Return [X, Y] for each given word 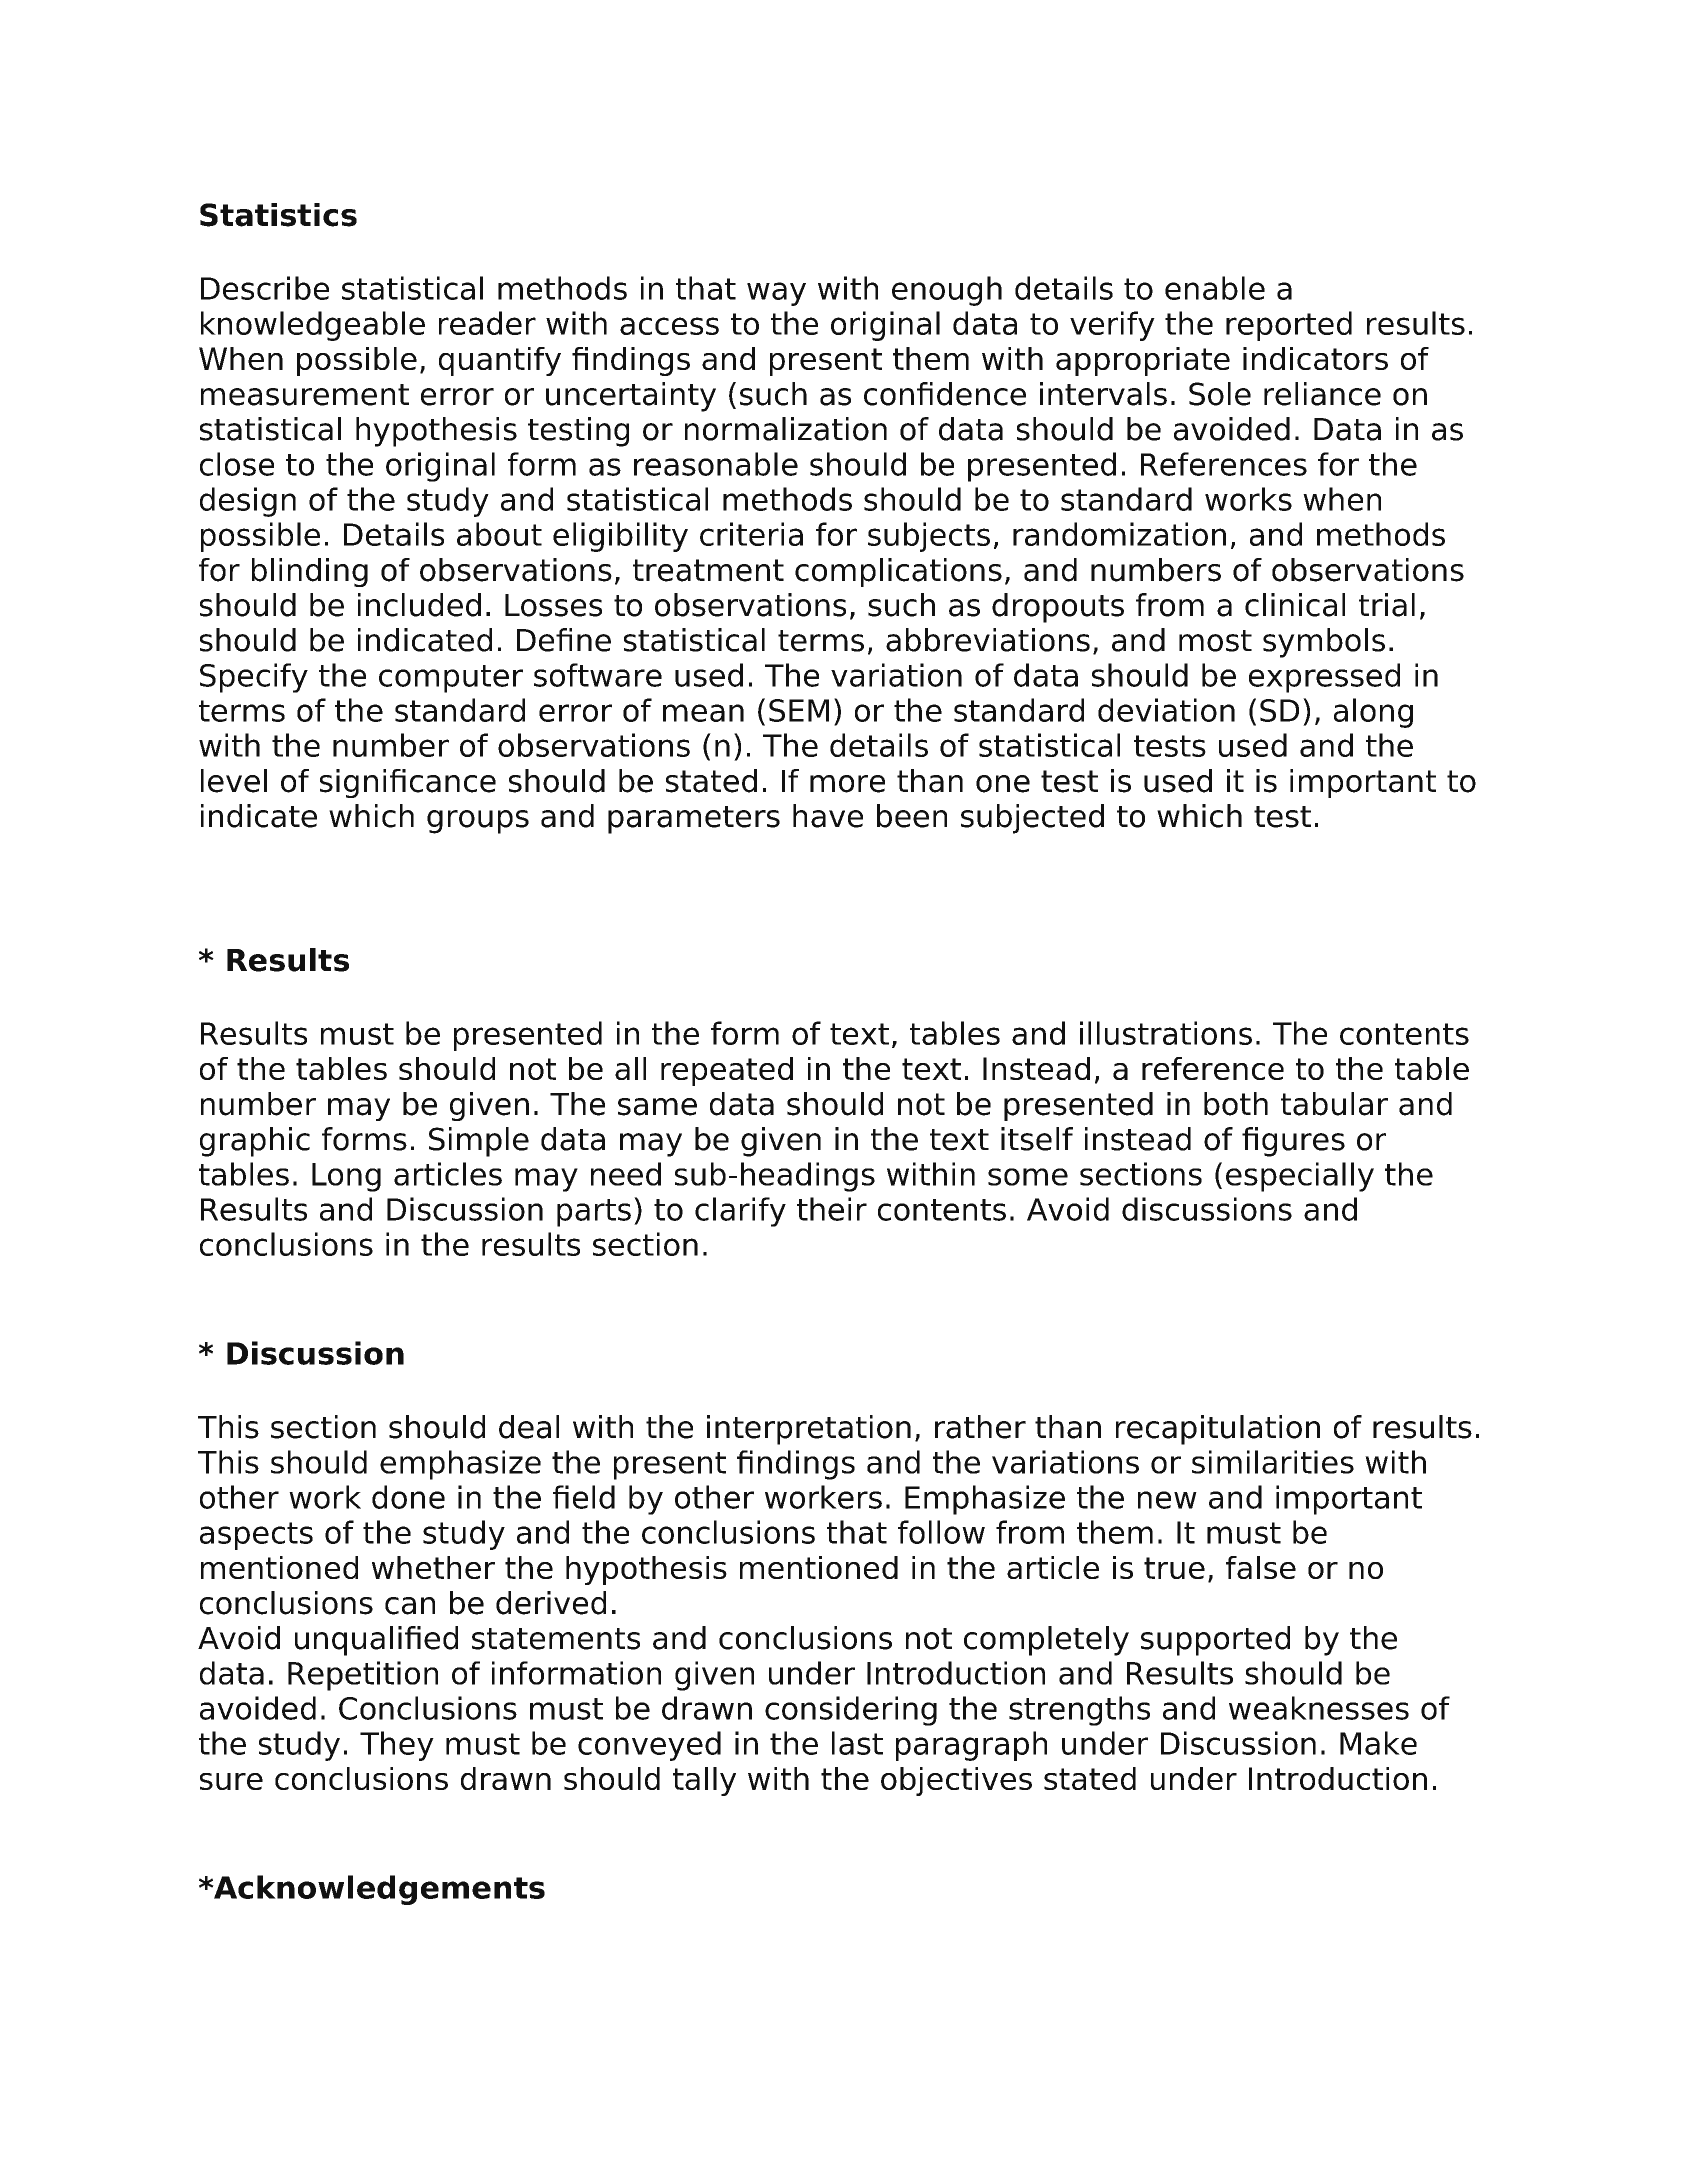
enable [1215, 288]
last [857, 1743]
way [776, 294]
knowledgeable [313, 326]
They [397, 1746]
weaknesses [1319, 1708]
